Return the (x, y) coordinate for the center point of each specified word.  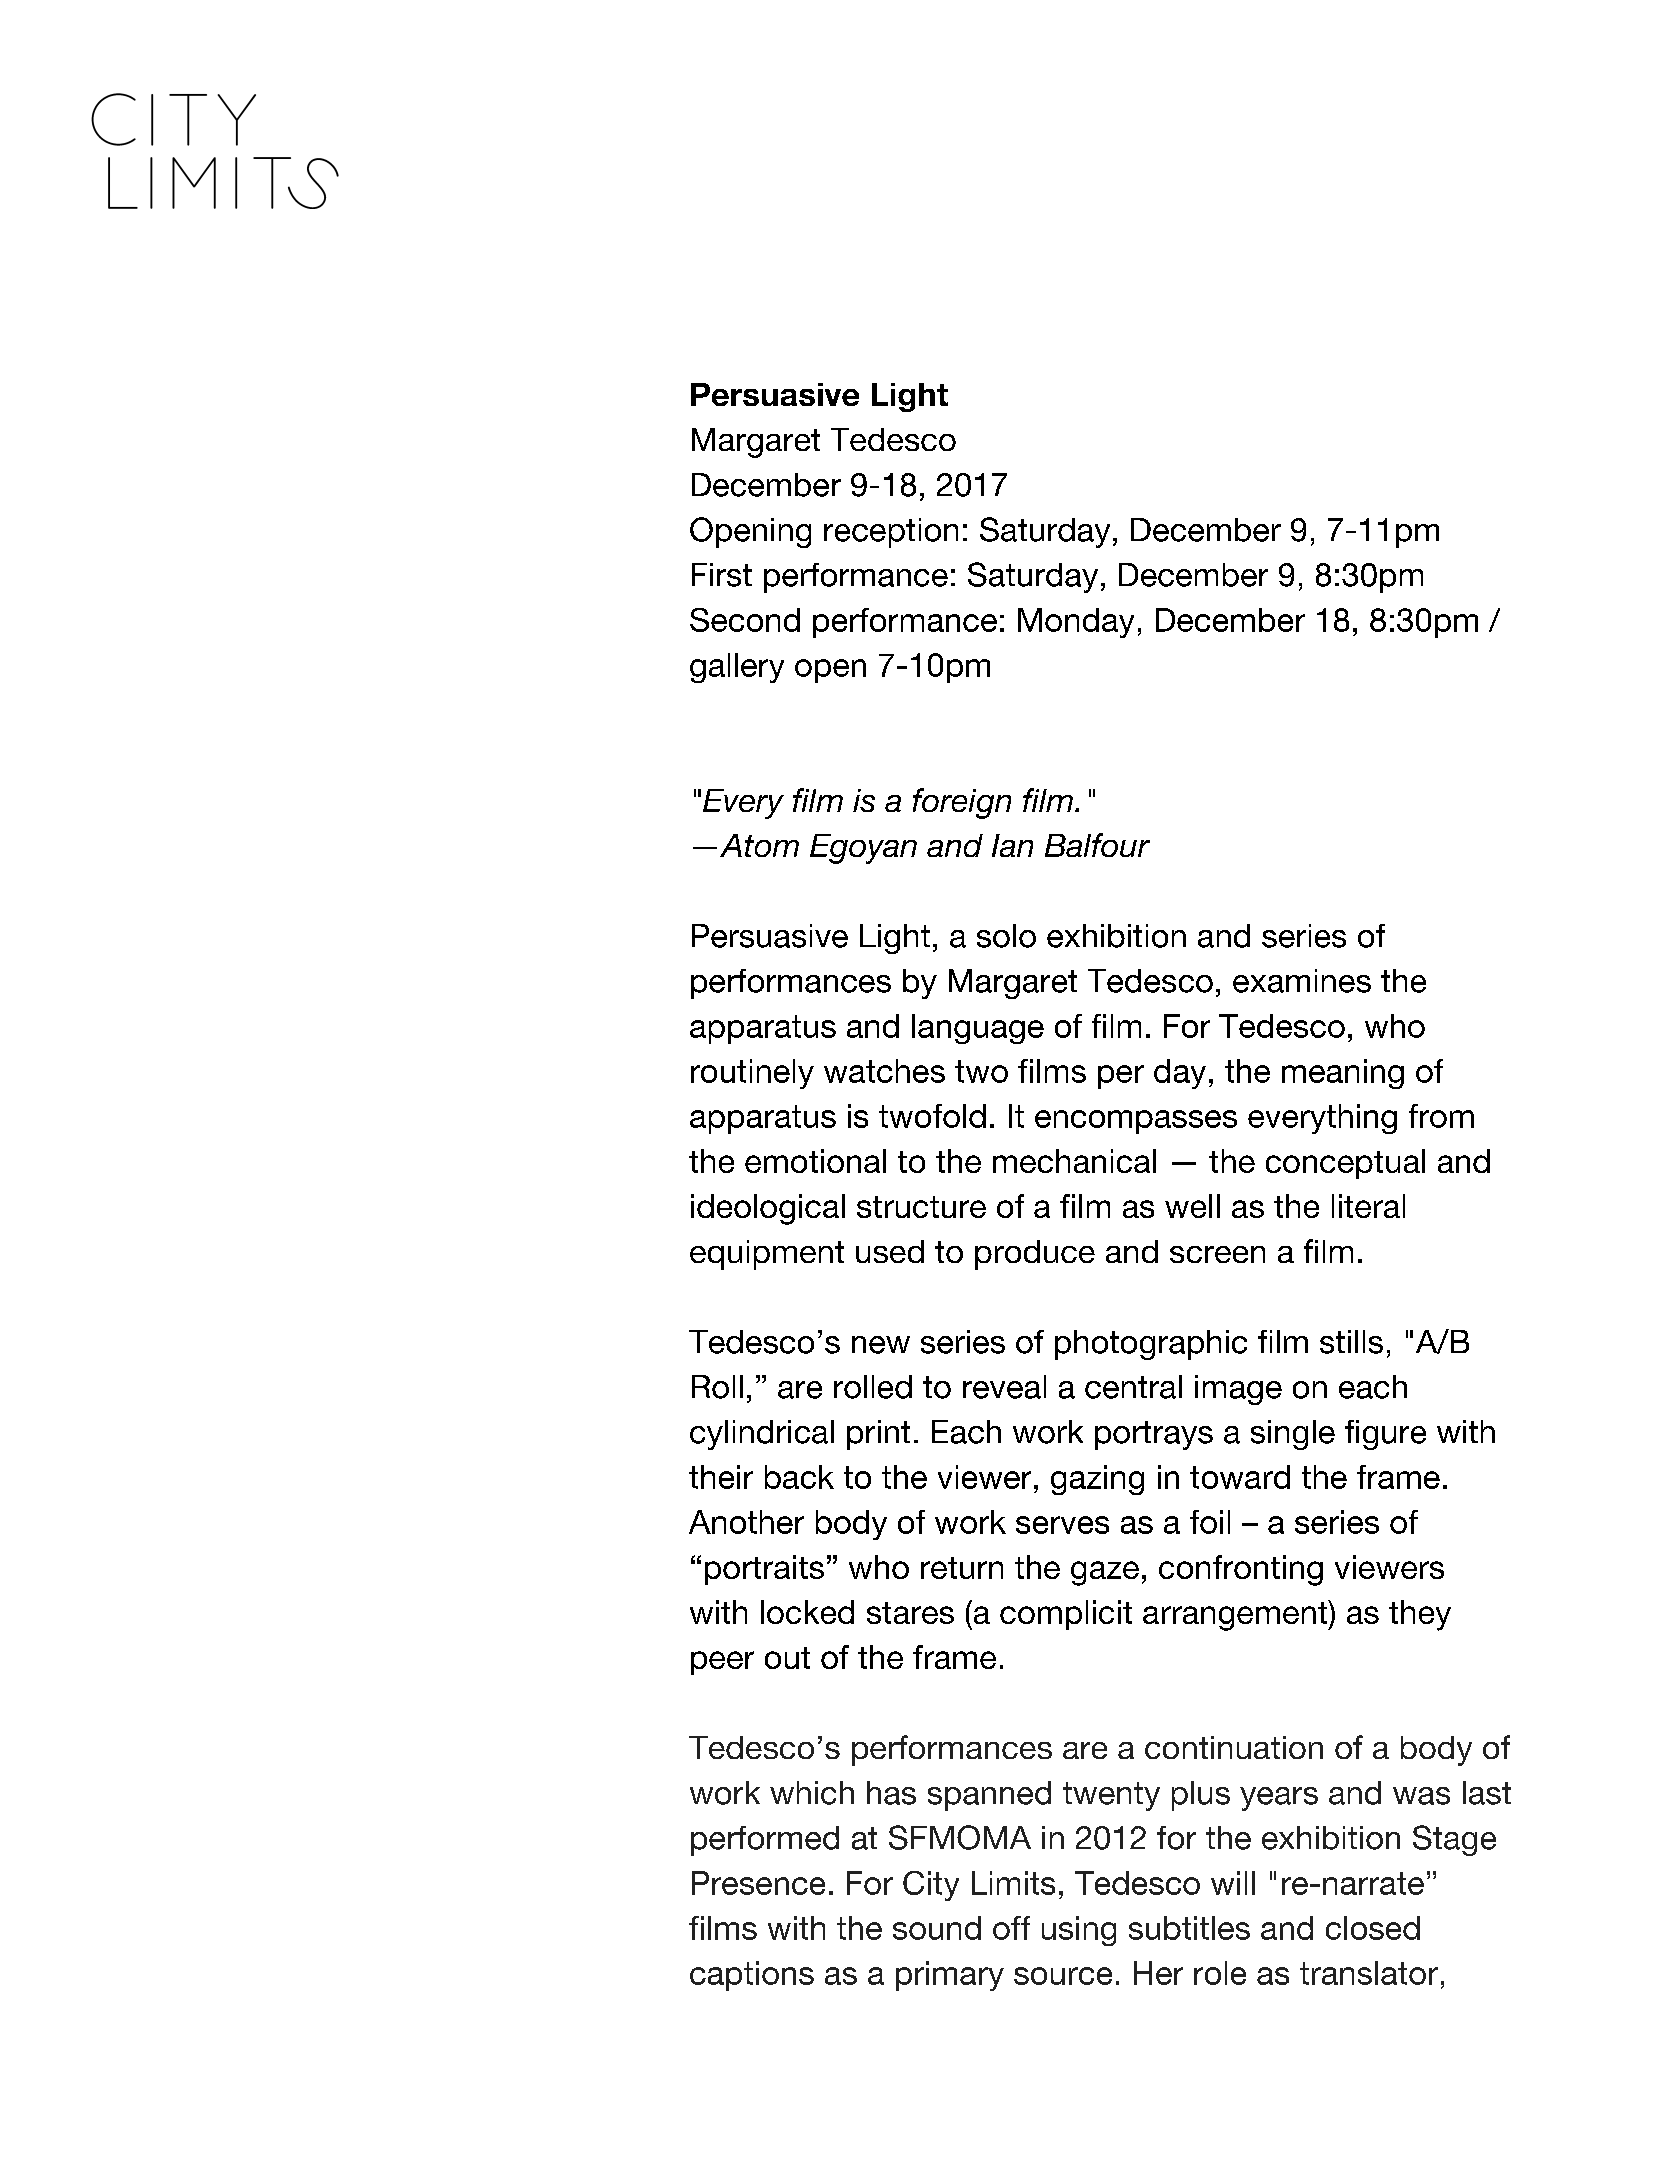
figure (1385, 1435)
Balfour (1097, 845)
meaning (1343, 1074)
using (1079, 1931)
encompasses (1136, 1122)
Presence (758, 1883)
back (799, 1477)
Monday (1076, 623)
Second (745, 620)
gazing (1097, 1480)
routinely (752, 1074)
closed (1373, 1928)
